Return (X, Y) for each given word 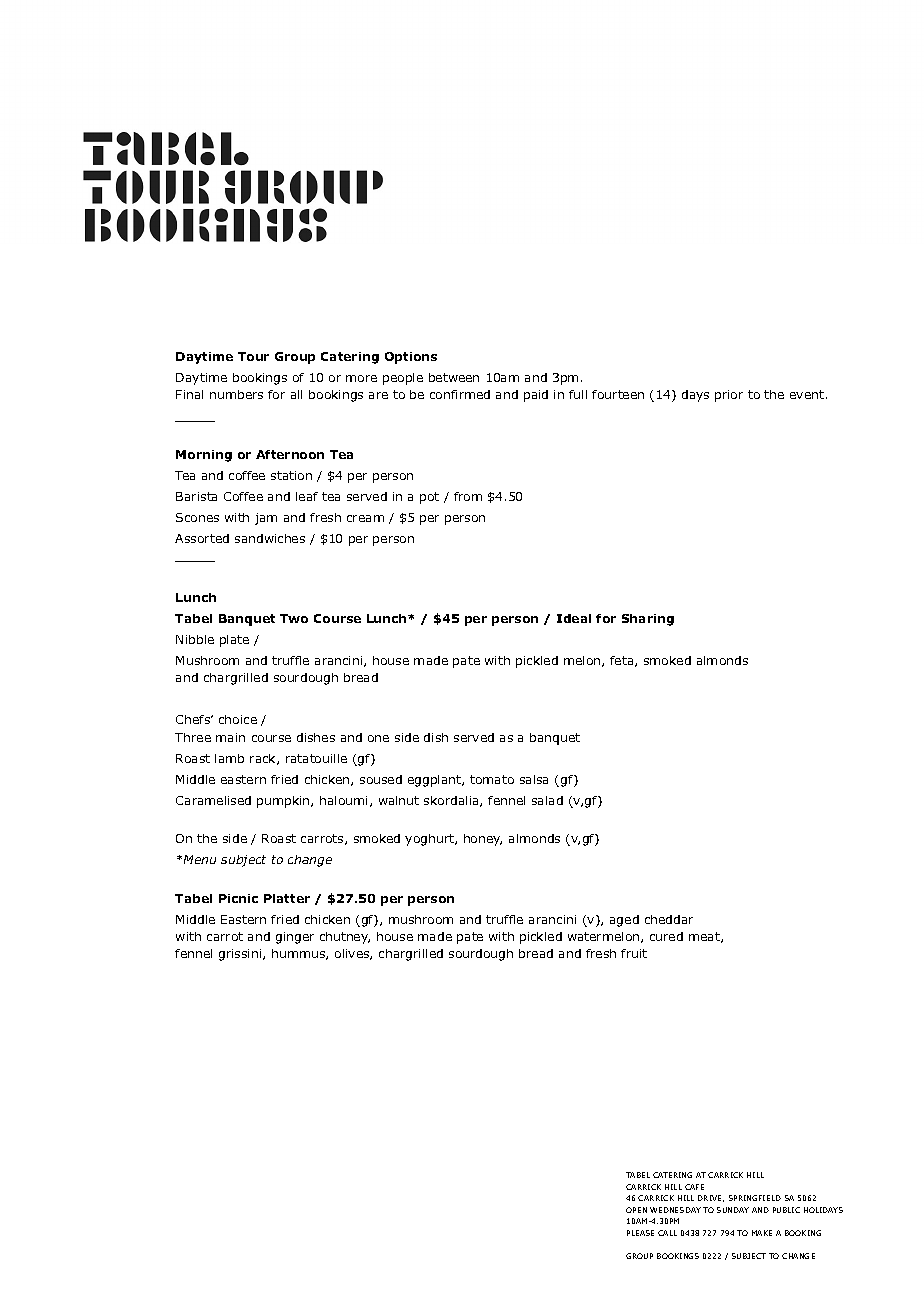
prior (729, 396)
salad (547, 800)
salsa (534, 779)
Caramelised (213, 800)
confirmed (460, 394)
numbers (236, 394)
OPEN (636, 1210)
